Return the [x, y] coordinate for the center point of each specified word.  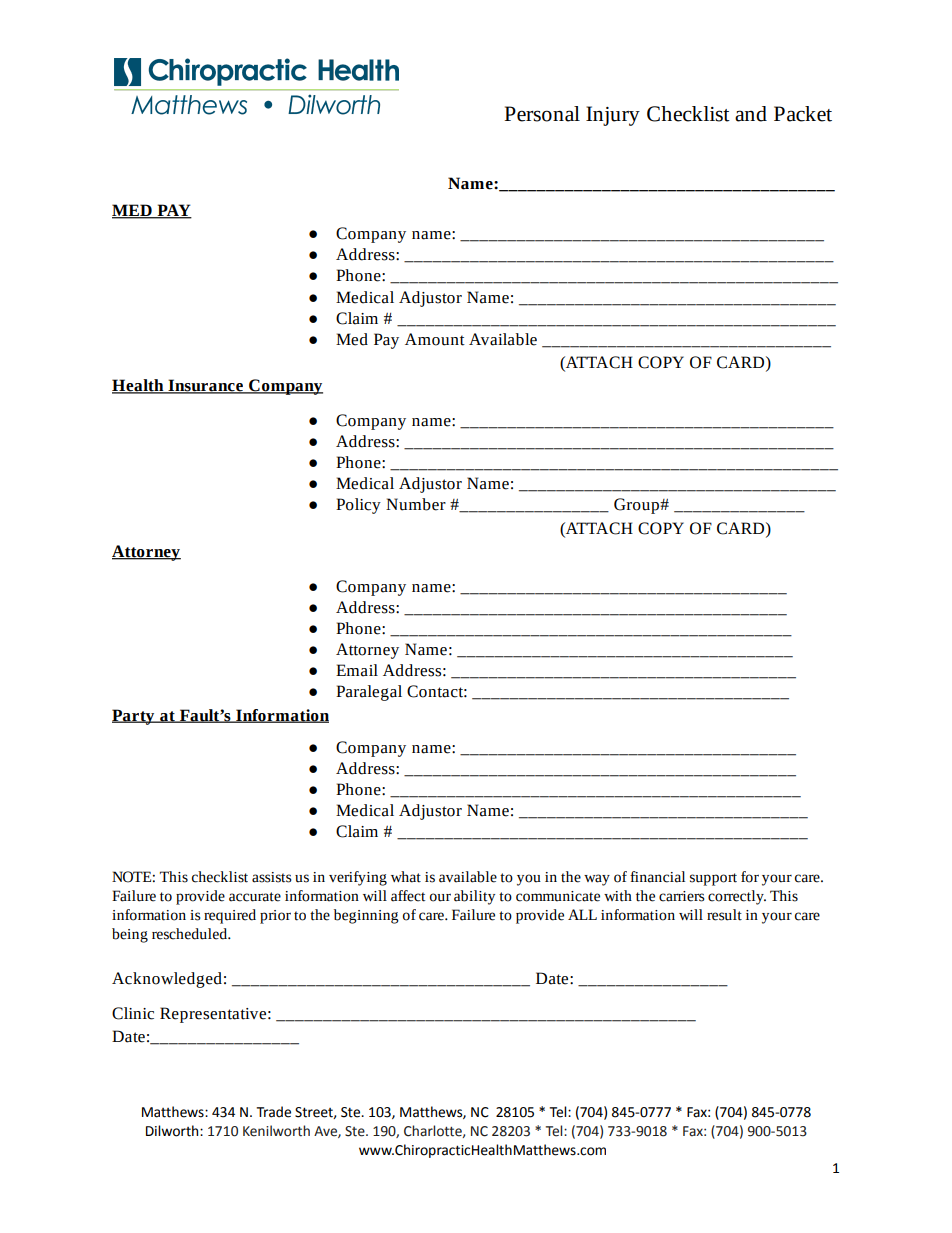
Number [416, 504]
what [406, 877]
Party [134, 717]
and [751, 114]
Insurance [205, 386]
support [713, 879]
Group [637, 506]
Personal [542, 114]
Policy [358, 506]
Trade [273, 1112]
